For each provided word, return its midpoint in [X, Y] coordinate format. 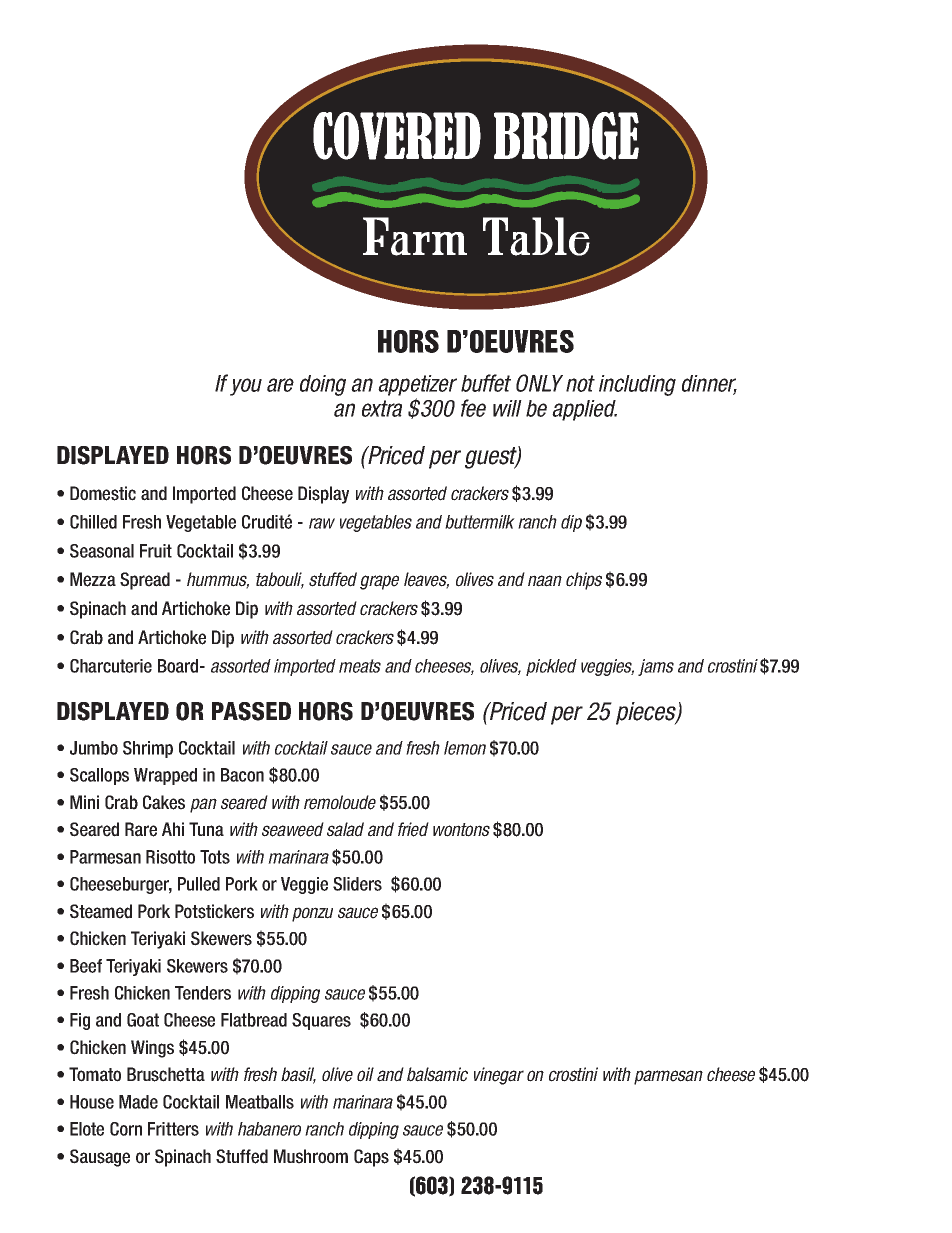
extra [382, 408]
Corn [126, 1129]
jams [656, 667]
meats [360, 666]
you [246, 387]
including [637, 385]
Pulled [199, 884]
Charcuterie [111, 666]
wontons [461, 830]
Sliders [357, 884]
